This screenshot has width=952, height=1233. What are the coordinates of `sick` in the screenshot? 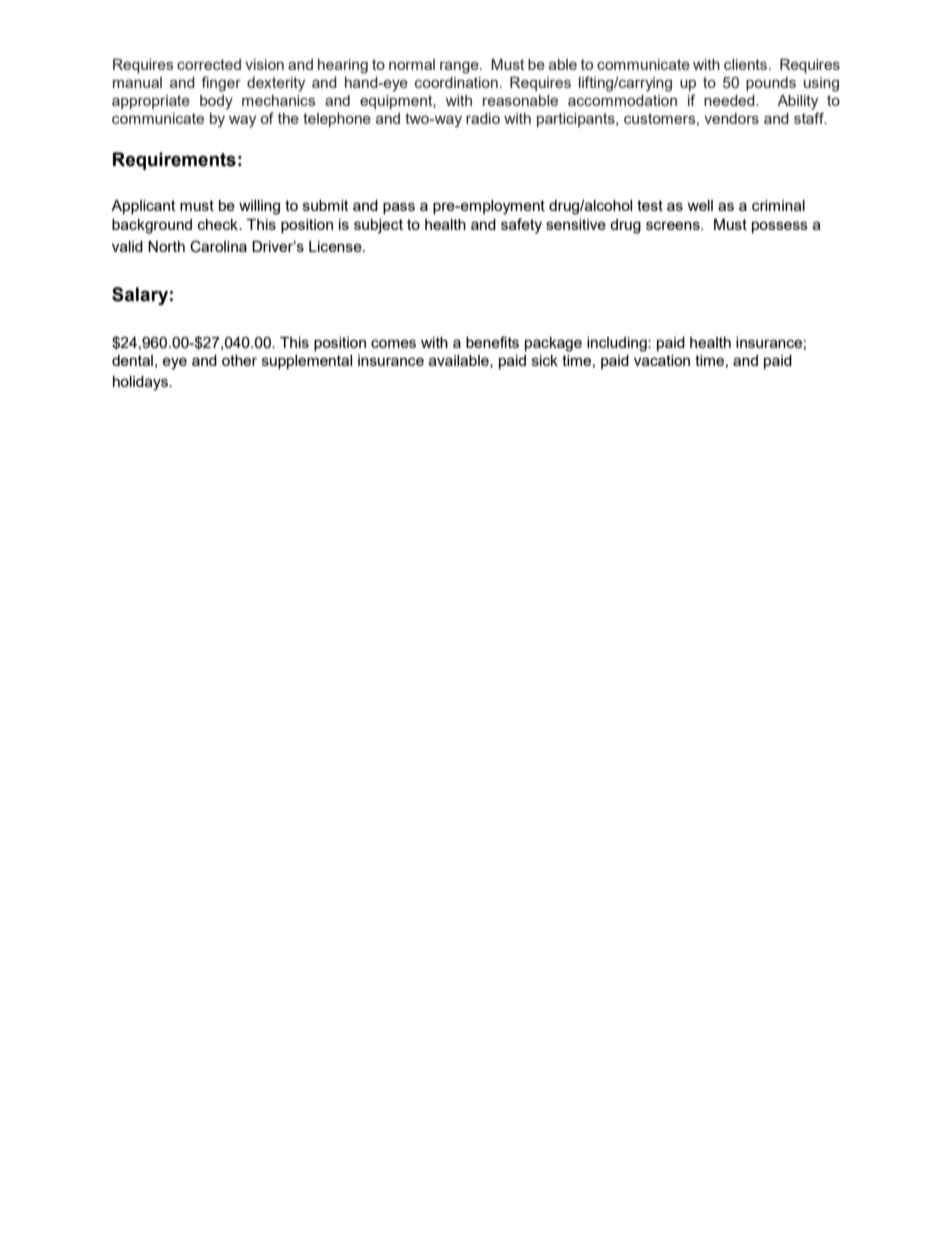 It's located at (545, 360).
